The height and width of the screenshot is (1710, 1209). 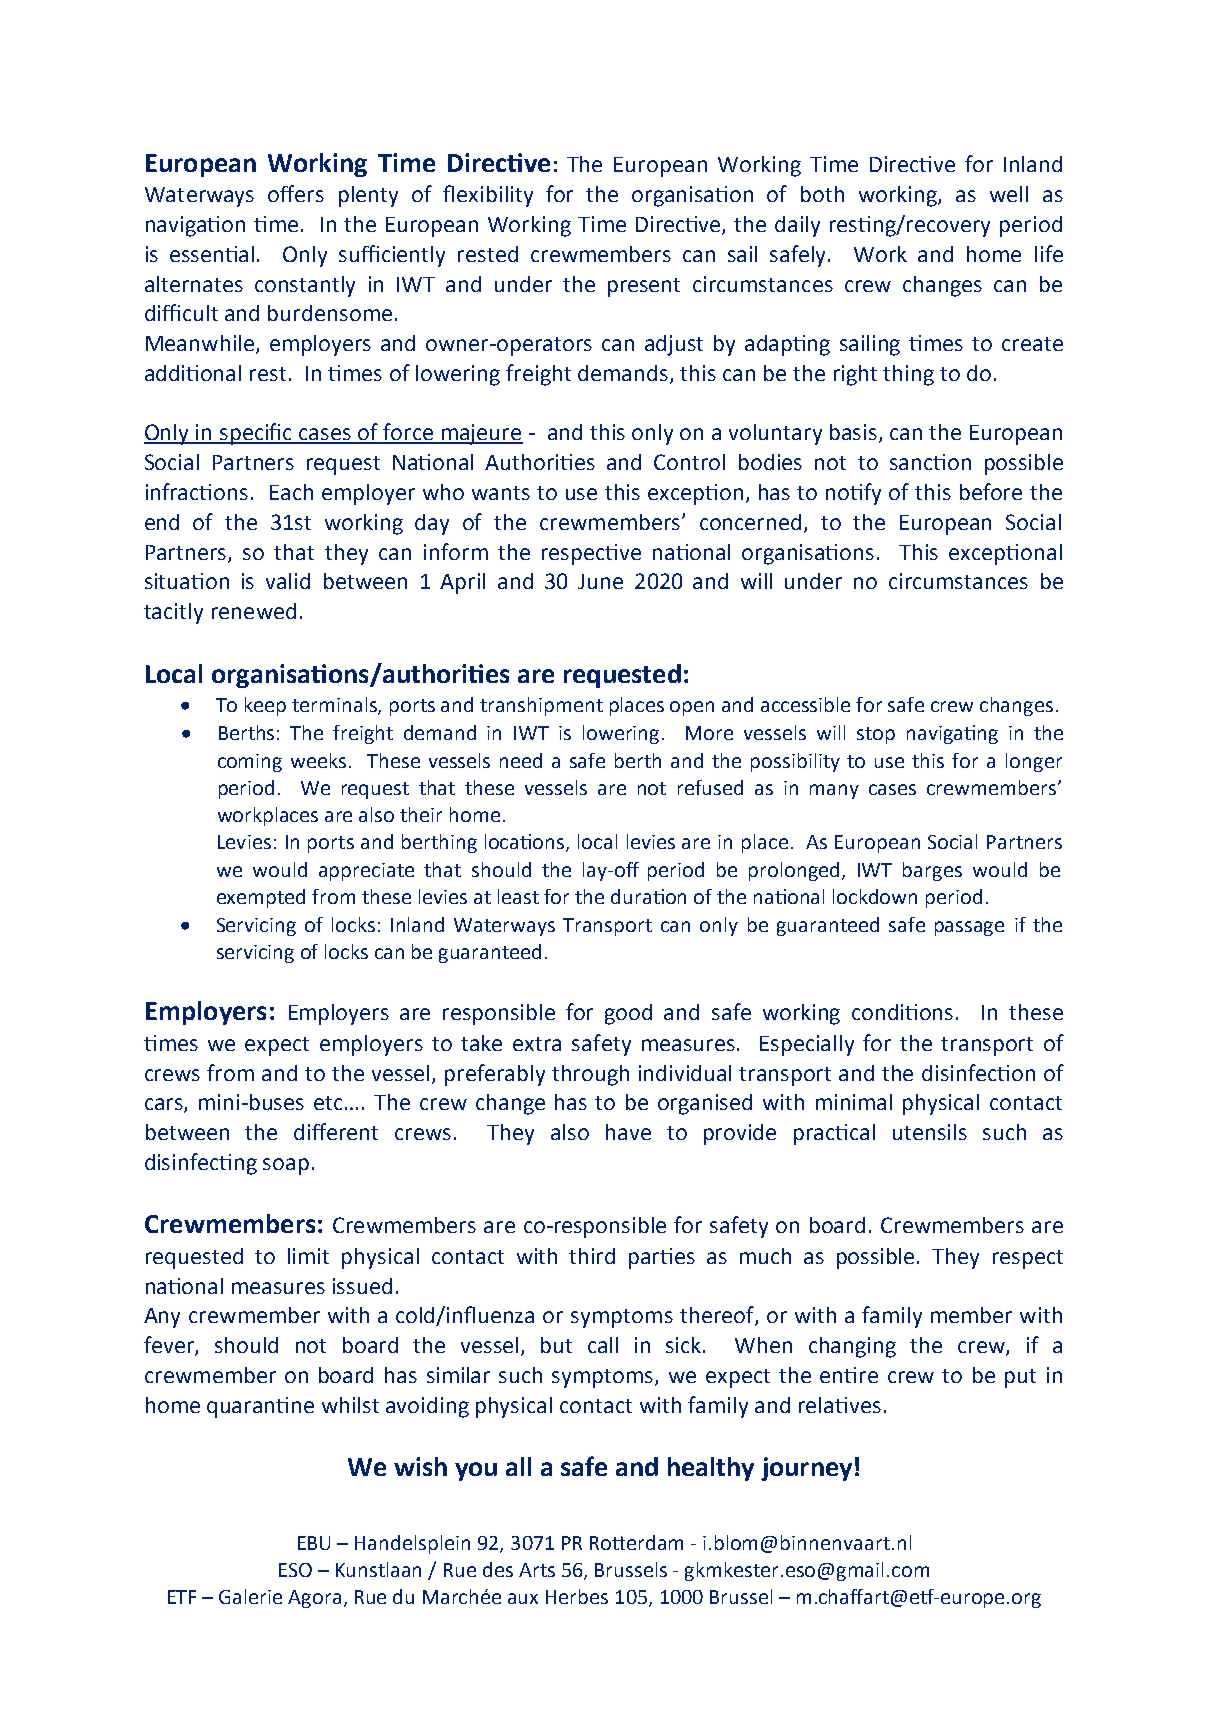 What do you see at coordinates (250, 1596) in the screenshot?
I see `Galerie` at bounding box center [250, 1596].
